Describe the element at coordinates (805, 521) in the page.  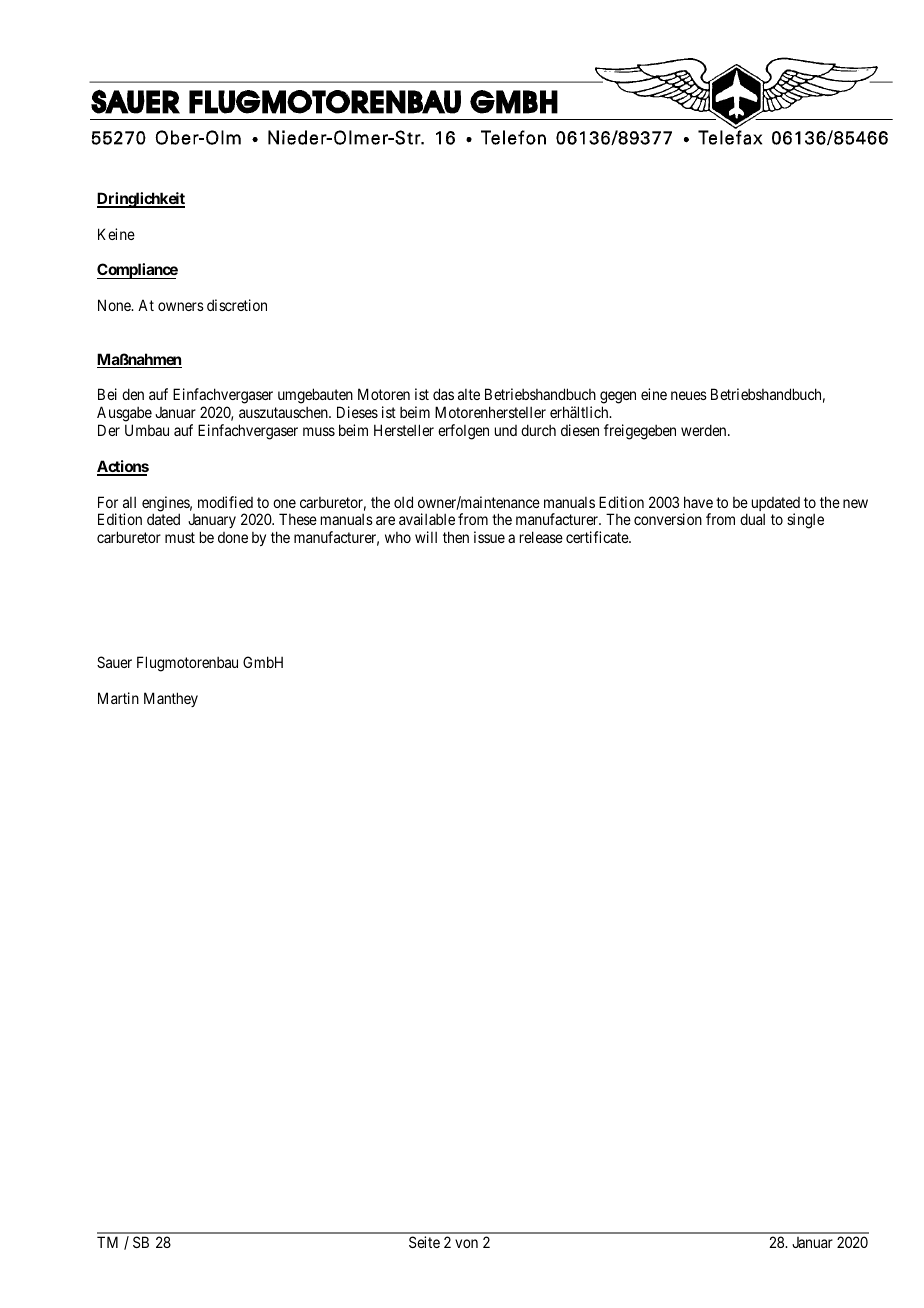
I see `single` at that location.
